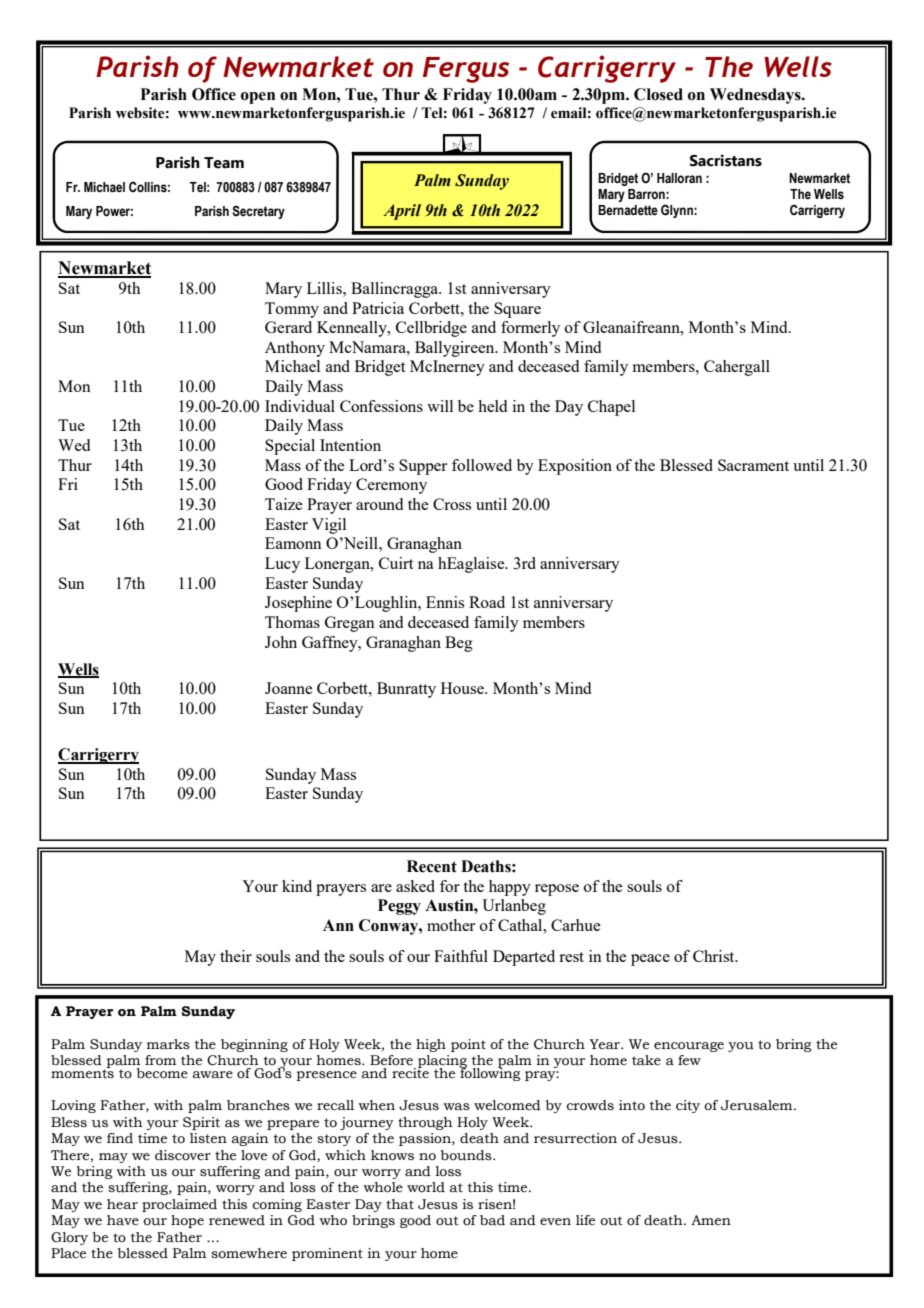  Describe the element at coordinates (281, 642) in the screenshot. I see `John` at that location.
